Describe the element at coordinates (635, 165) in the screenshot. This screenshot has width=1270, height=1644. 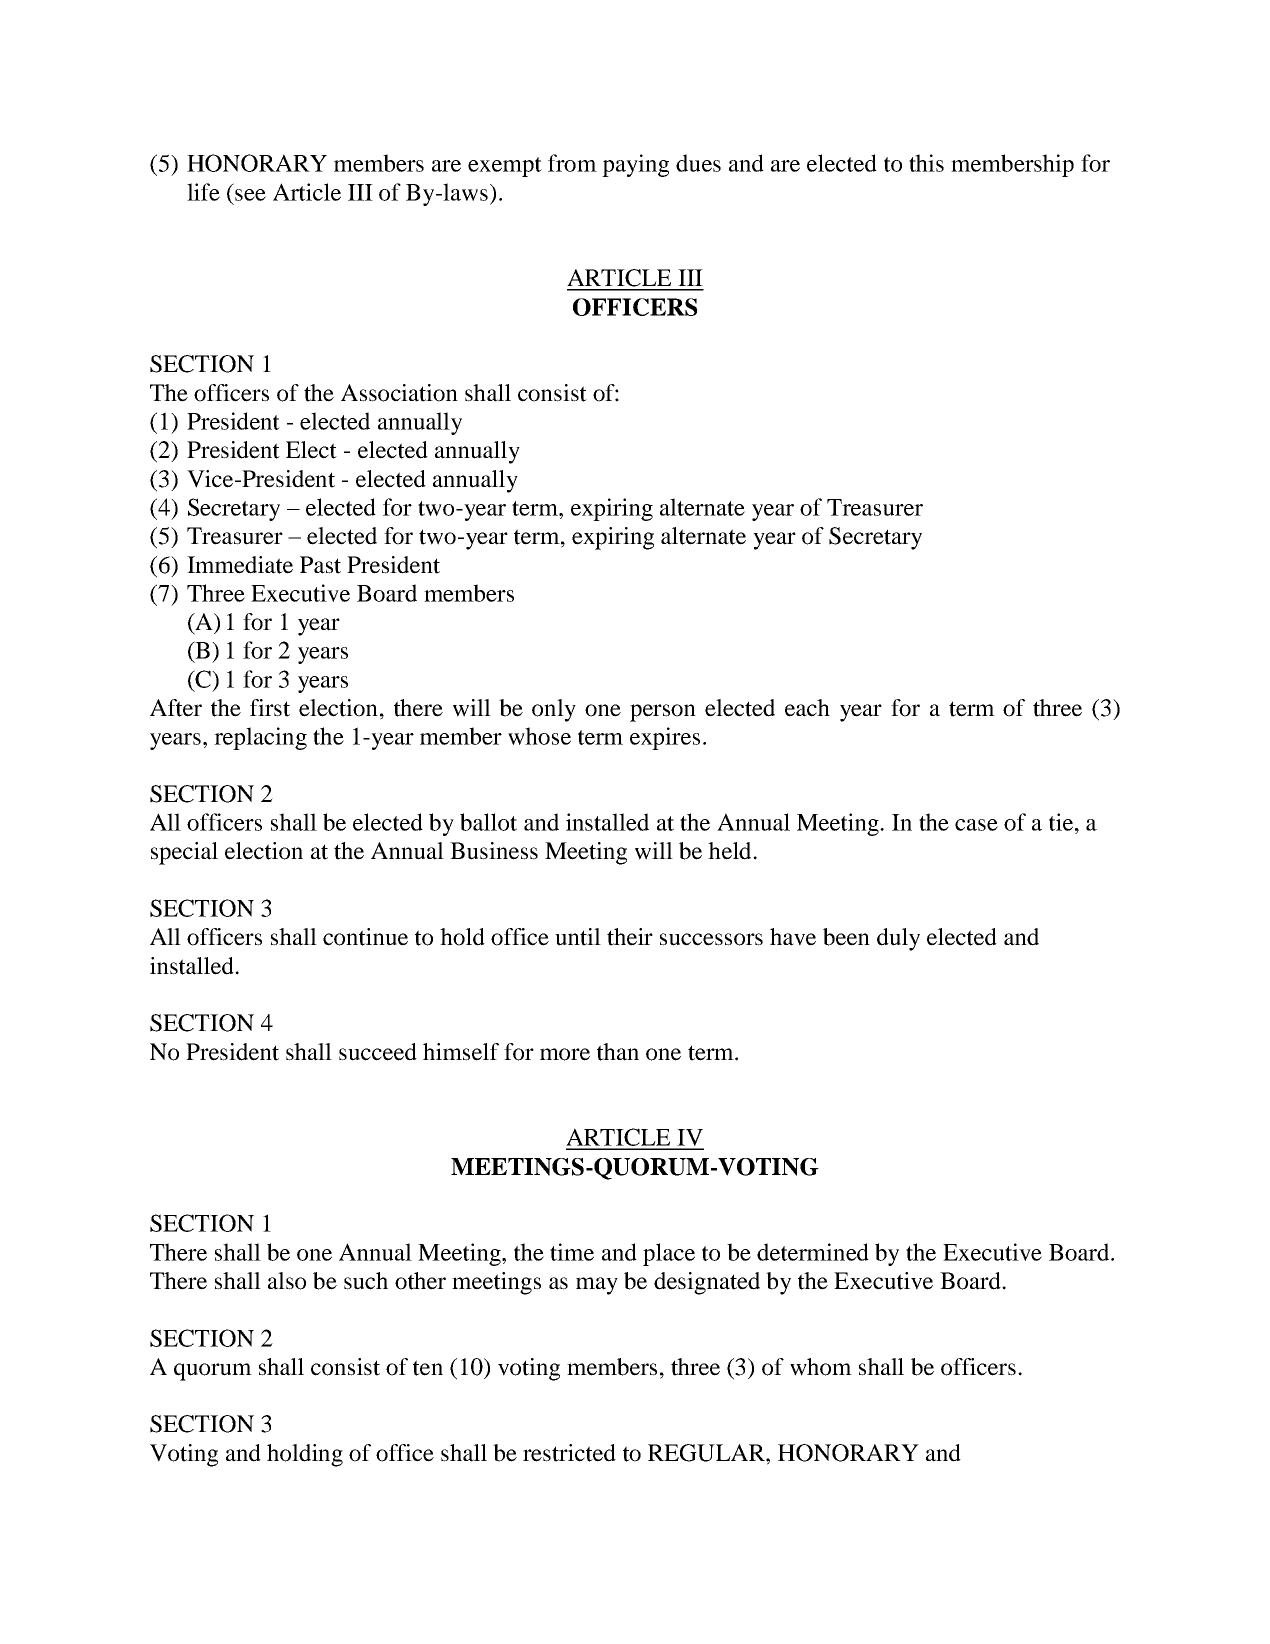
I see `paying` at that location.
